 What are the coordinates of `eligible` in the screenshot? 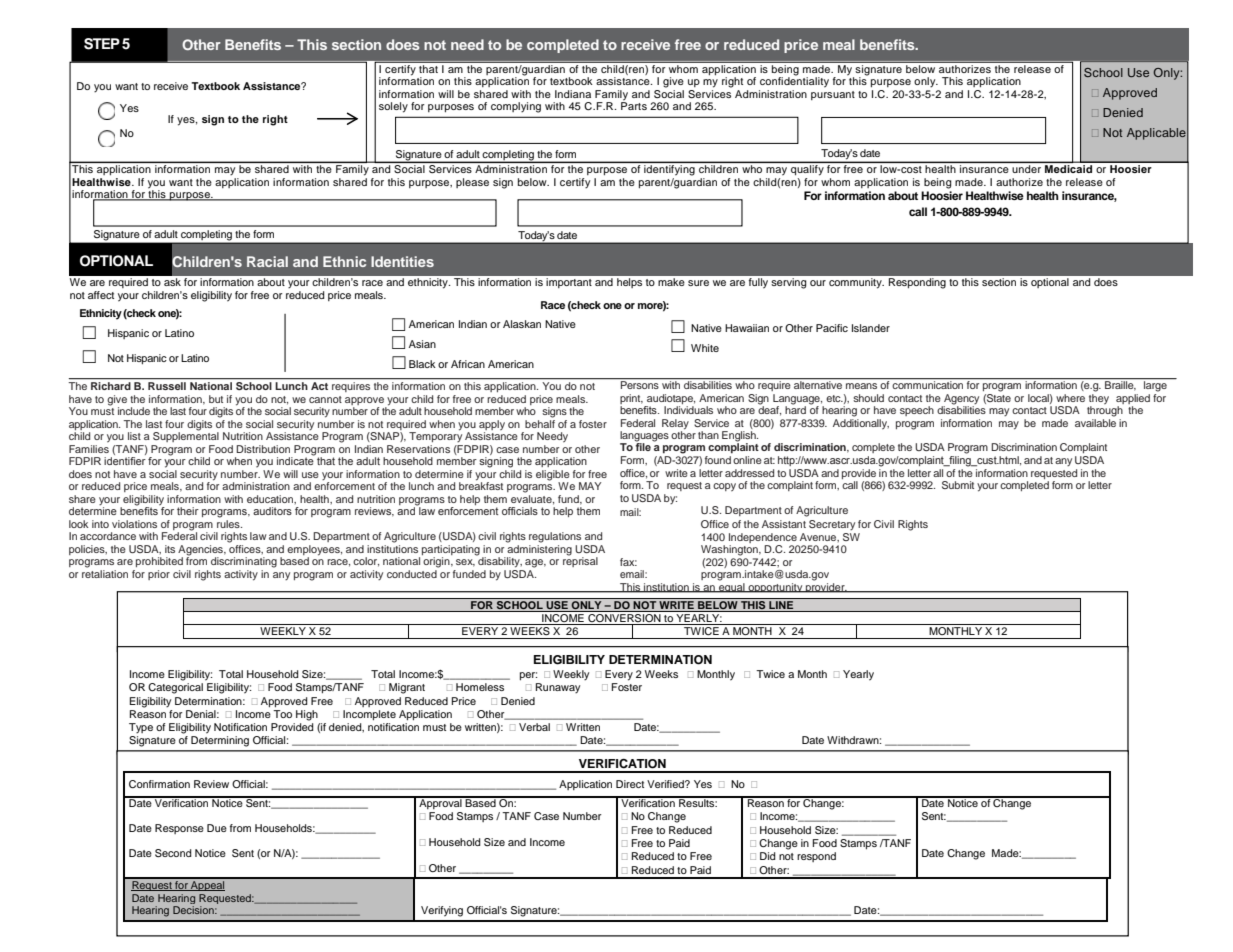 It's located at (553, 476).
